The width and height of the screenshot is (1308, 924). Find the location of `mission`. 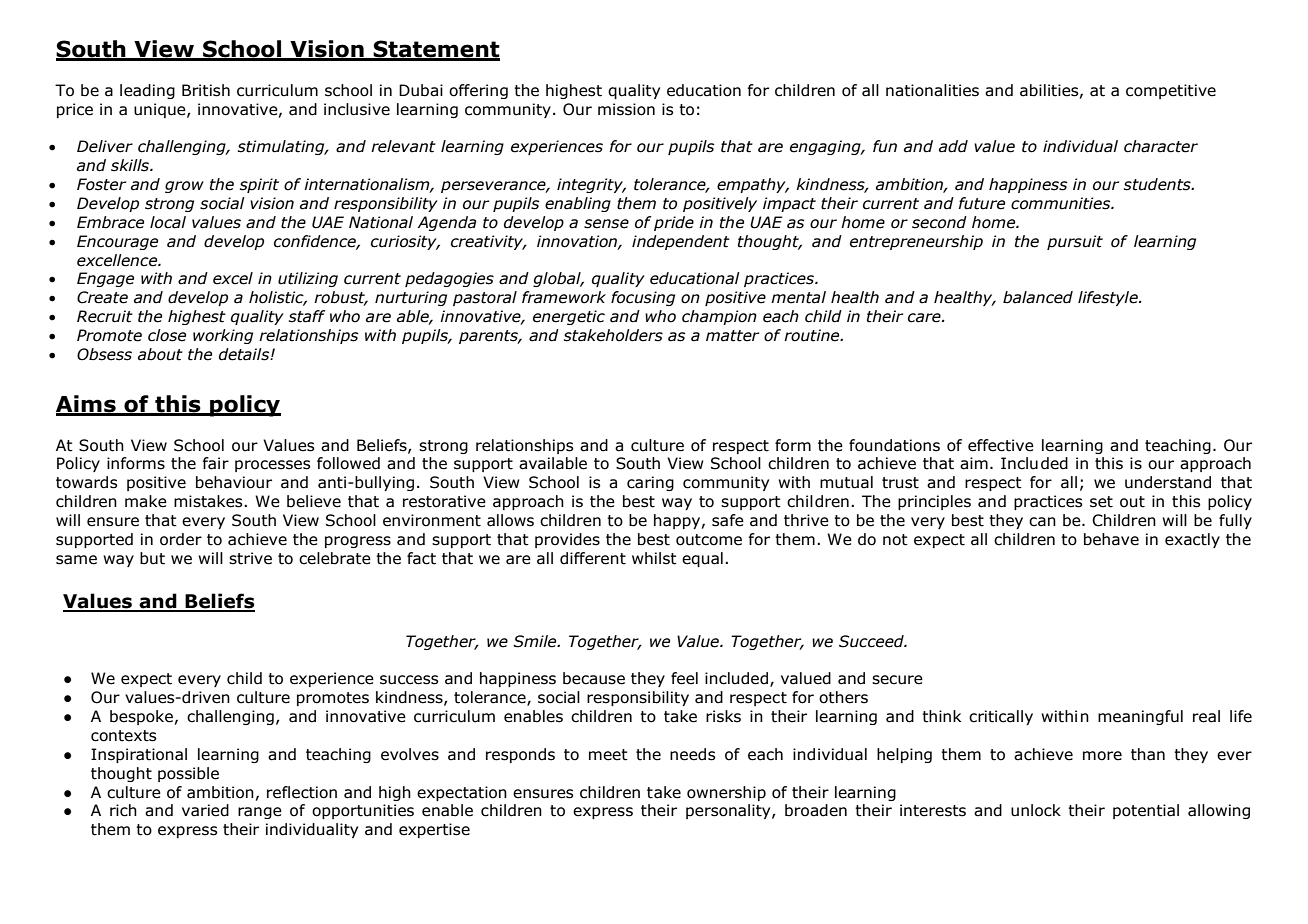

mission is located at coordinates (626, 109).
